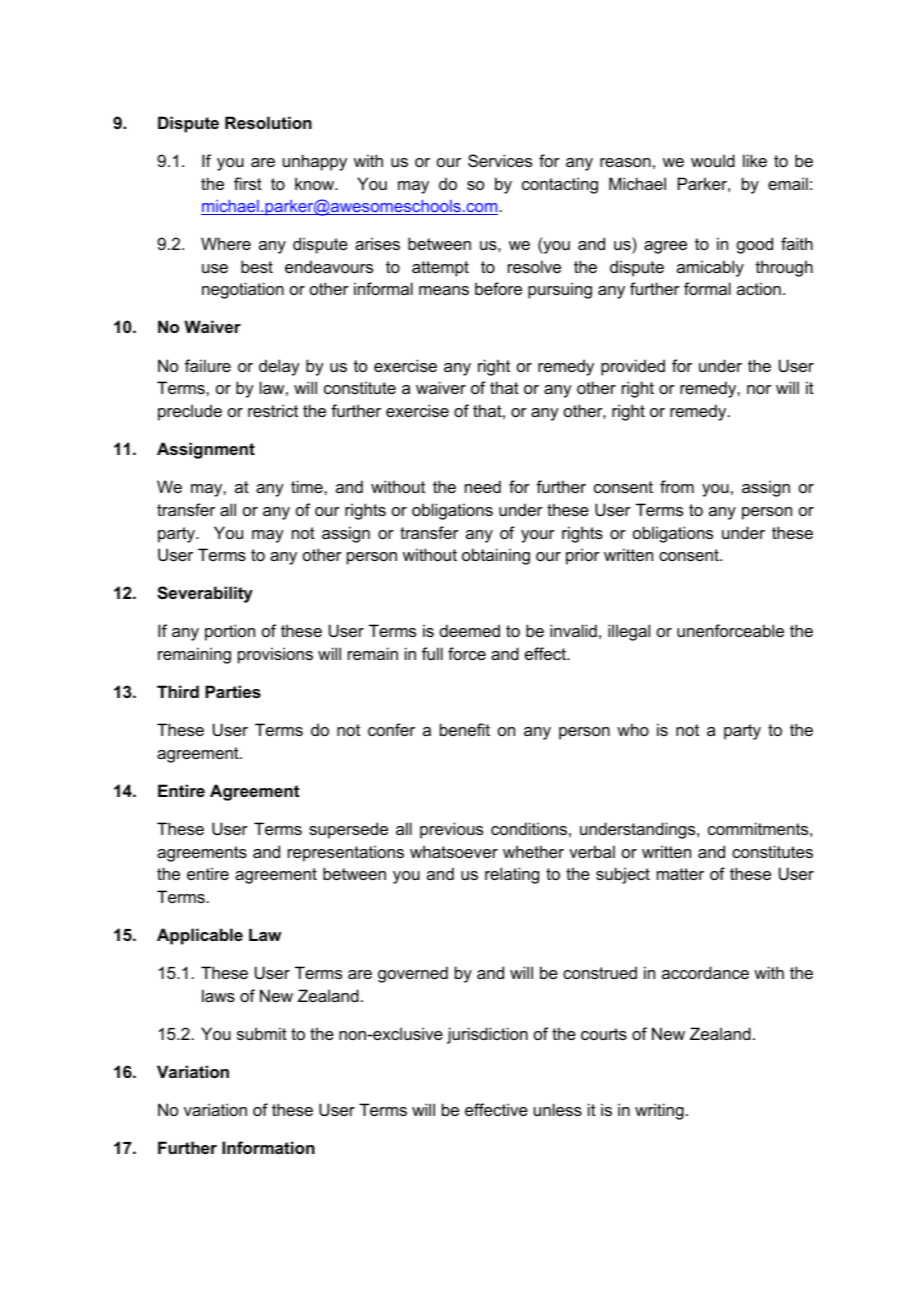 The height and width of the image is (1308, 924). What do you see at coordinates (713, 160) in the image?
I see `would` at bounding box center [713, 160].
